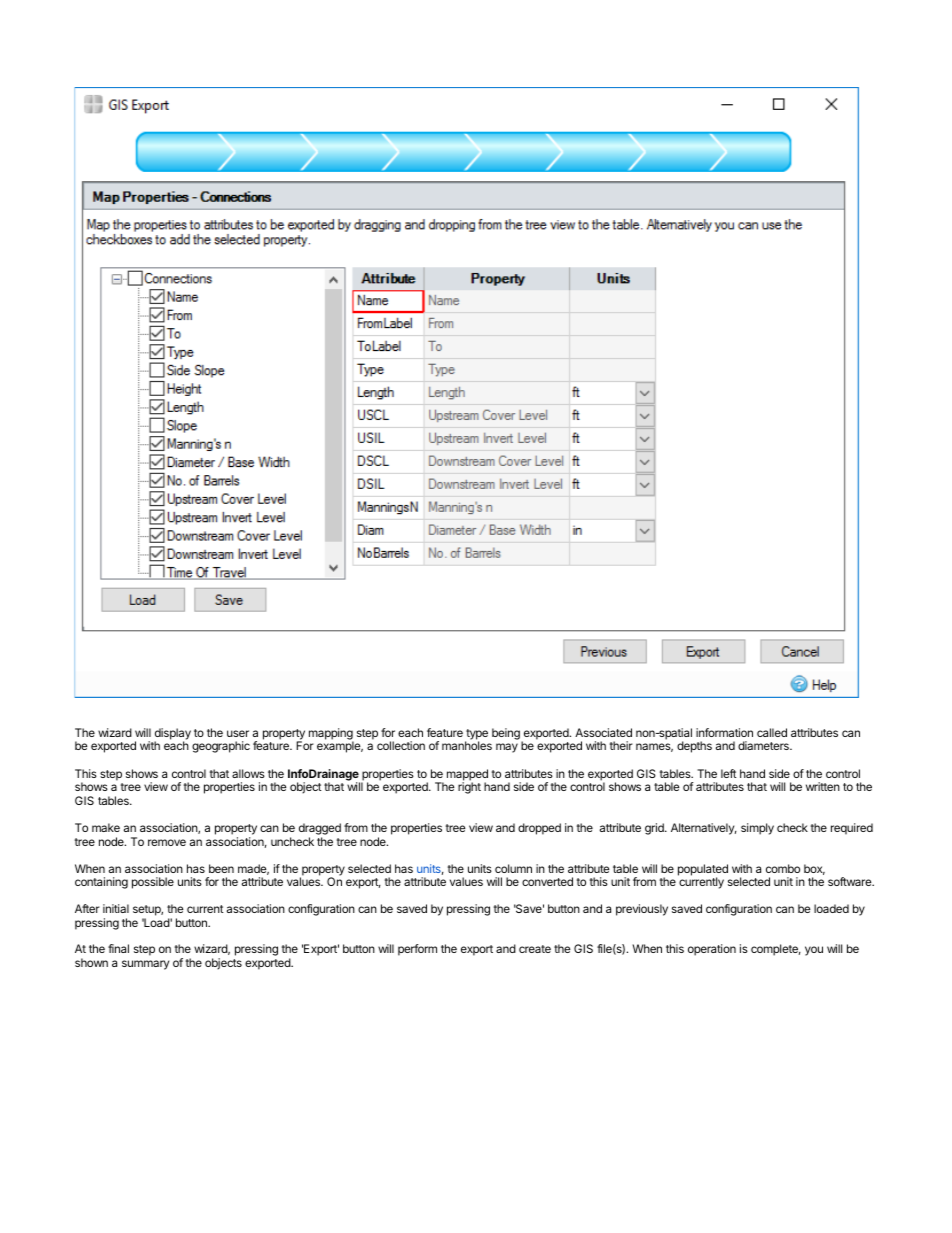 This image has height=1233, width=952. Describe the element at coordinates (764, 745) in the image. I see `diameters` at that location.
